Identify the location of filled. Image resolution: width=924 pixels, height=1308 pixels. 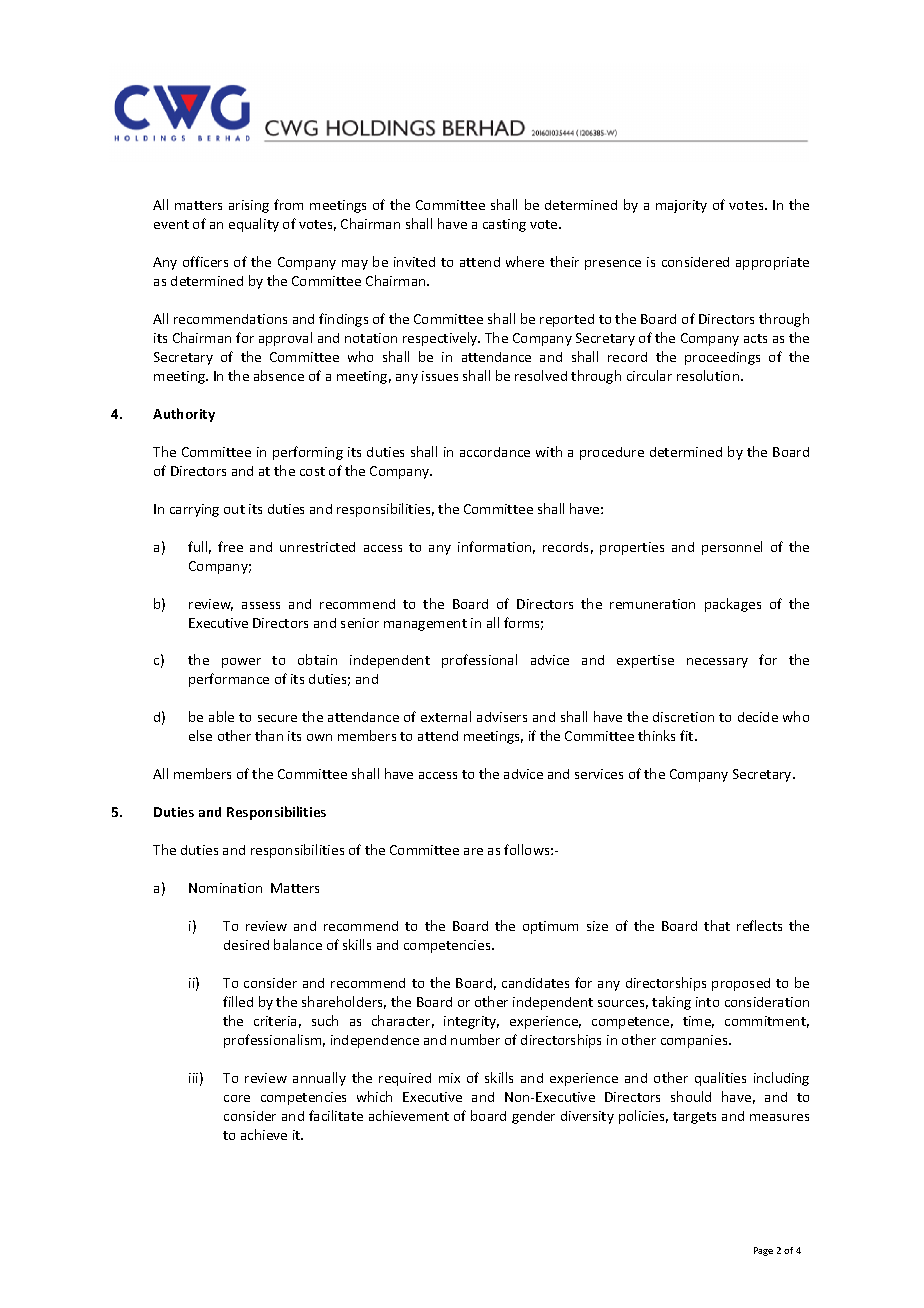
(238, 1001).
